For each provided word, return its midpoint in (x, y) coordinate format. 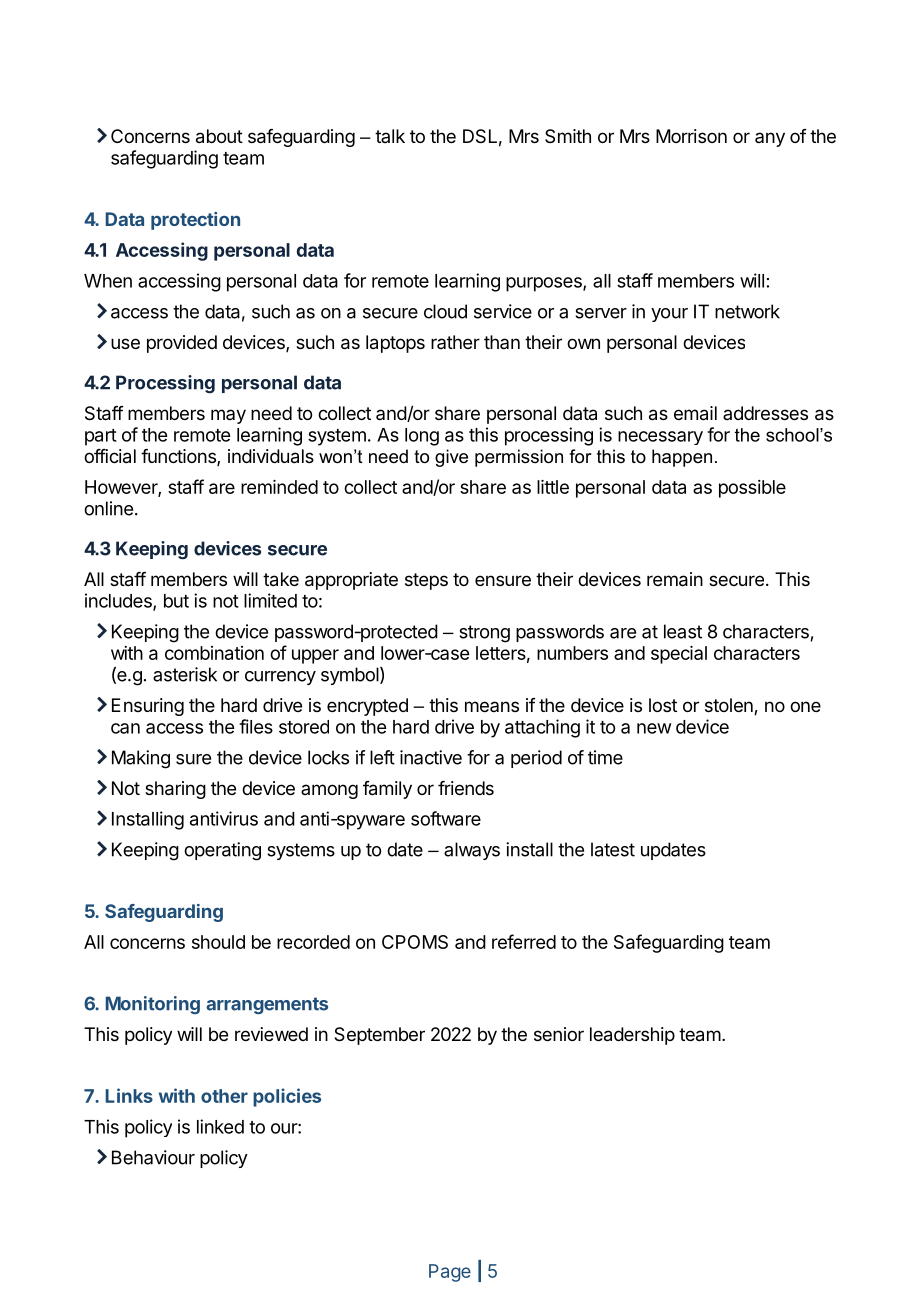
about (219, 136)
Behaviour (153, 1157)
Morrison (691, 136)
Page (450, 1273)
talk (390, 136)
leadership (632, 1036)
